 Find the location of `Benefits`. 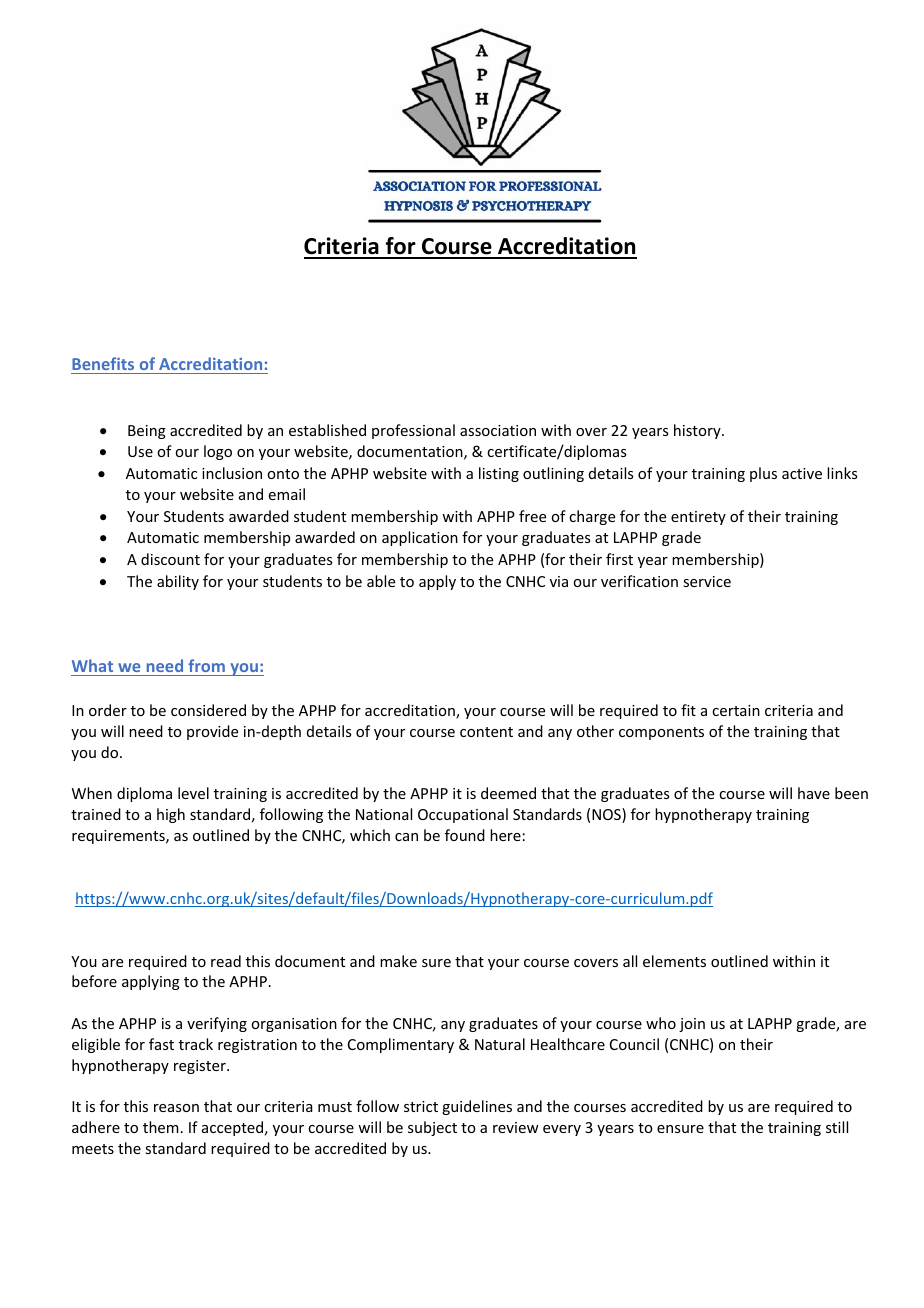

Benefits is located at coordinates (103, 363).
